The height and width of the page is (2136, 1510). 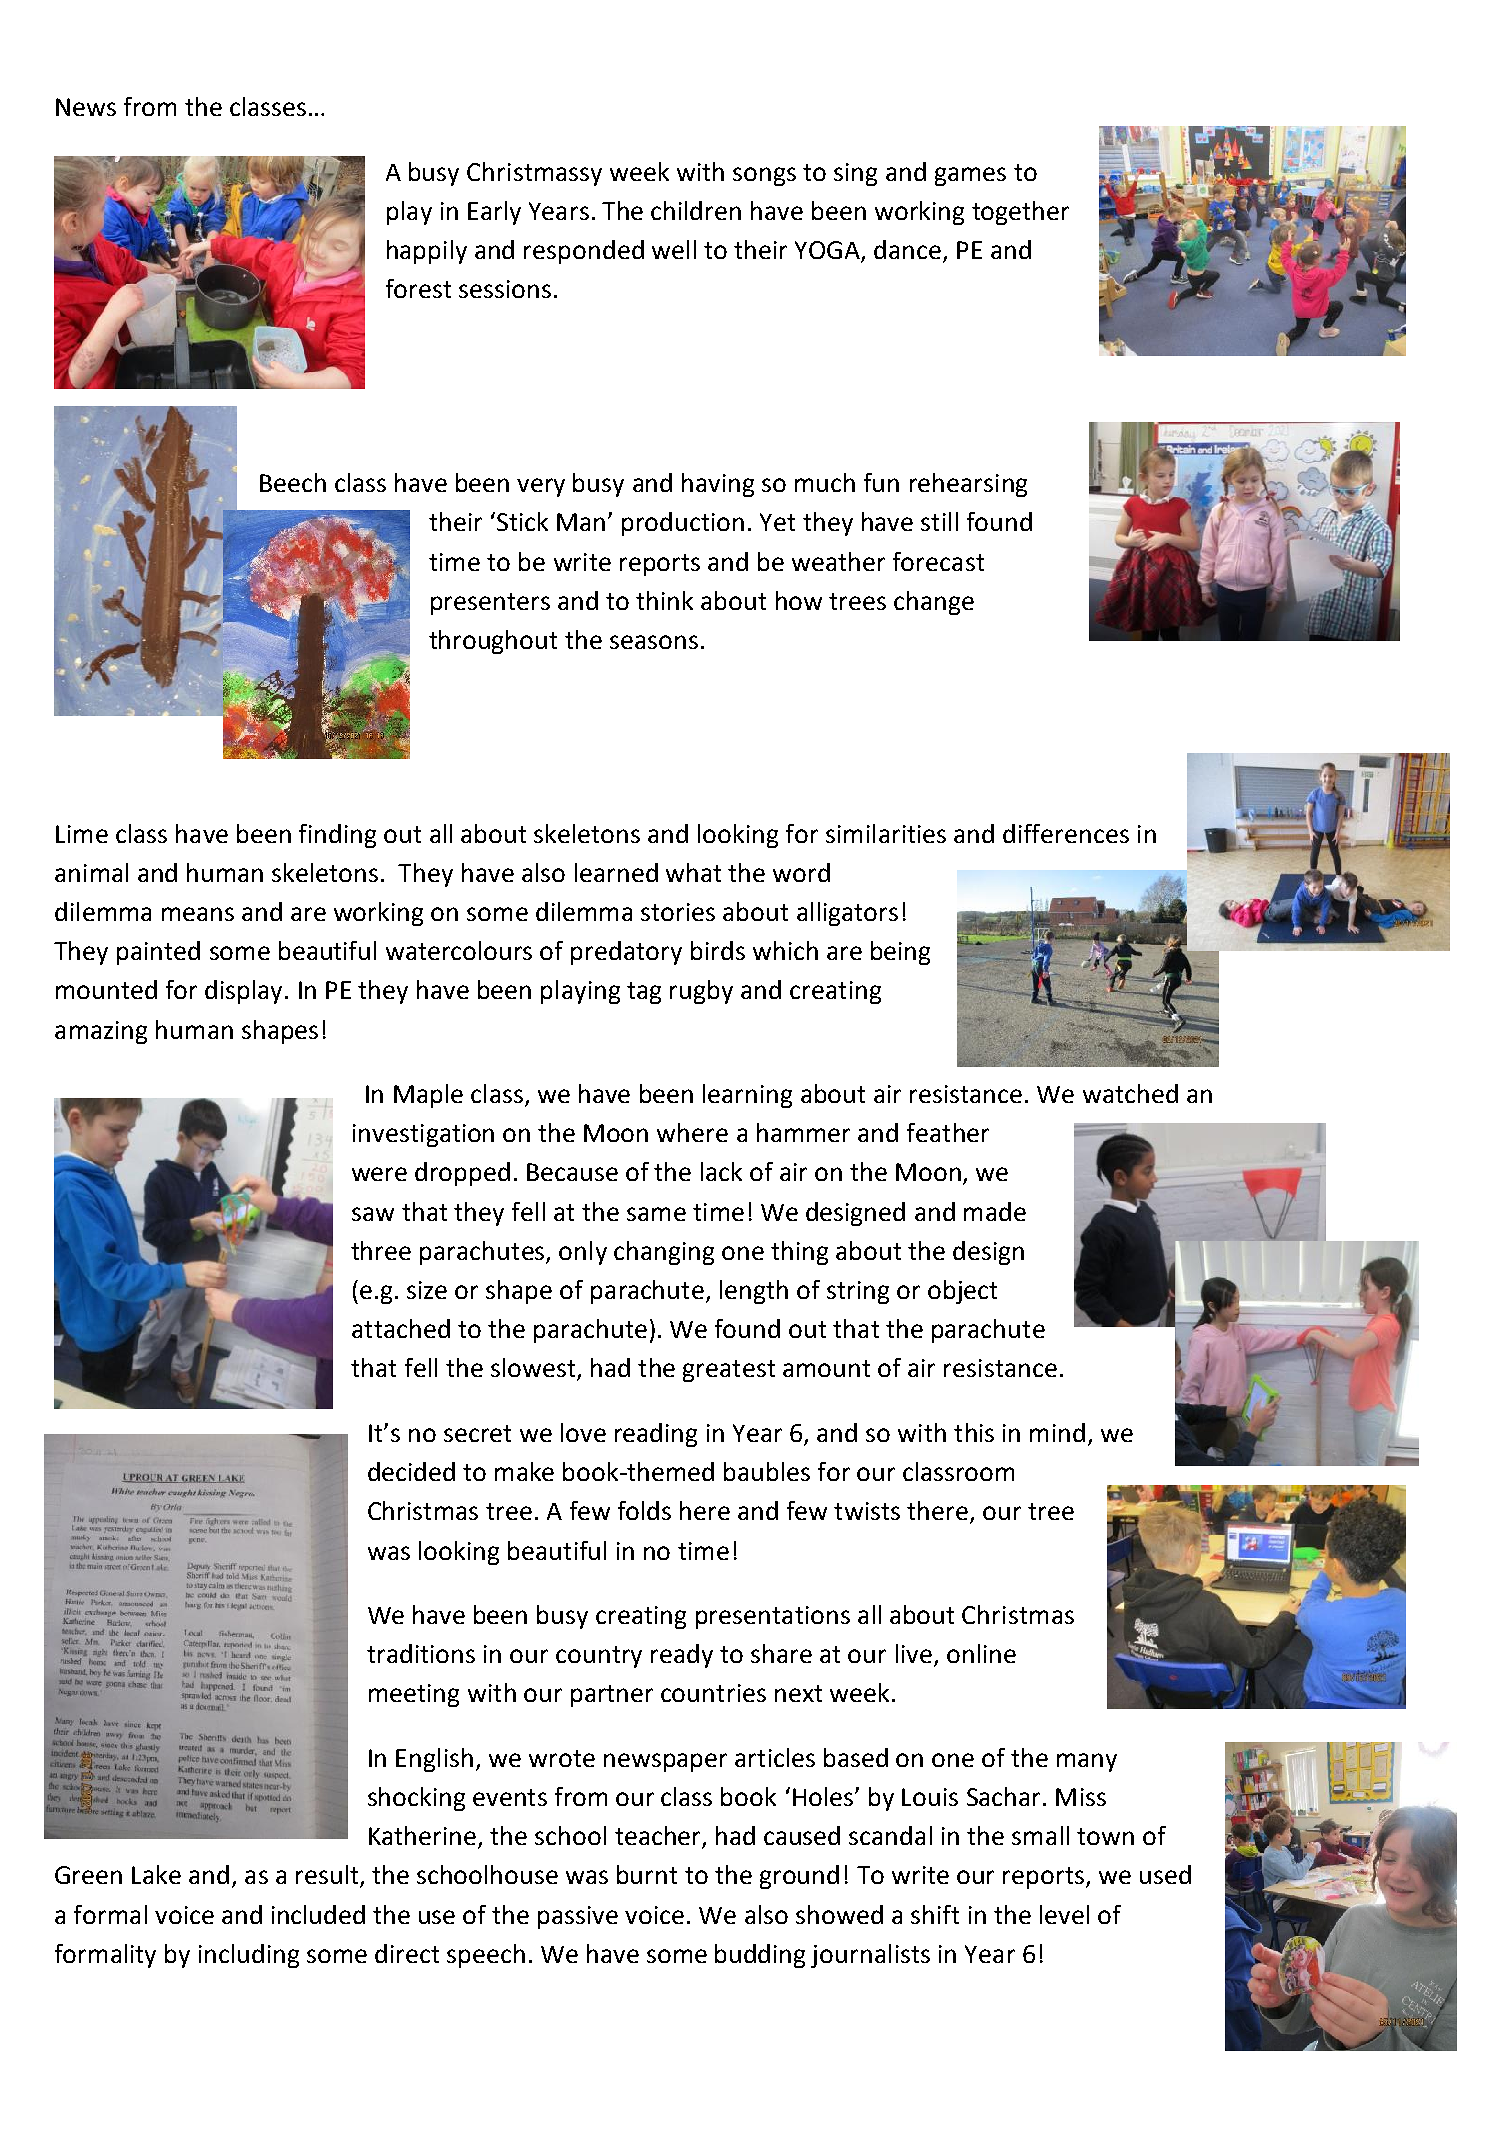 What do you see at coordinates (1066, 833) in the page?
I see `differences` at bounding box center [1066, 833].
